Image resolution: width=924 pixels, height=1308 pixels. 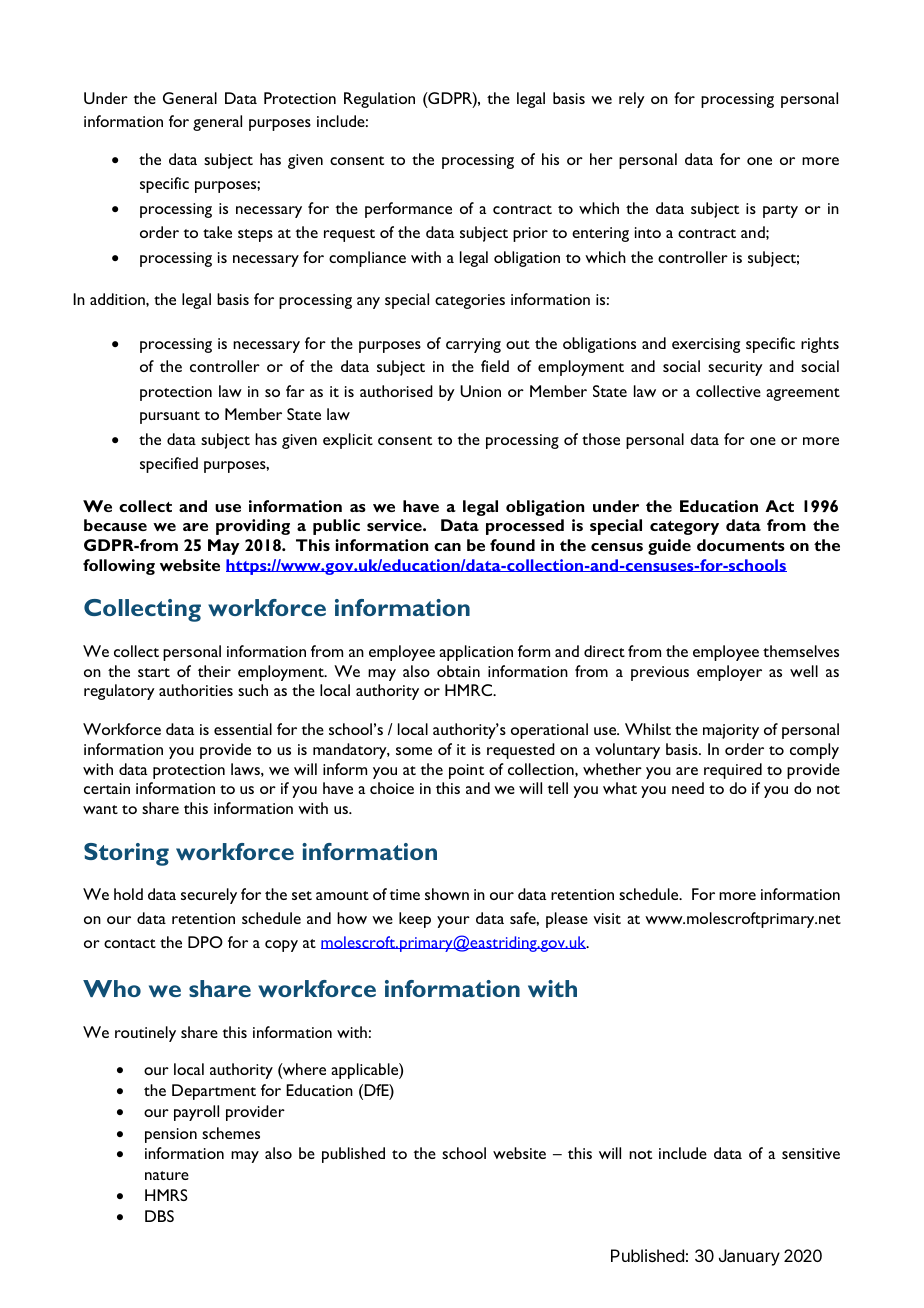 I want to click on can, so click(x=447, y=547).
